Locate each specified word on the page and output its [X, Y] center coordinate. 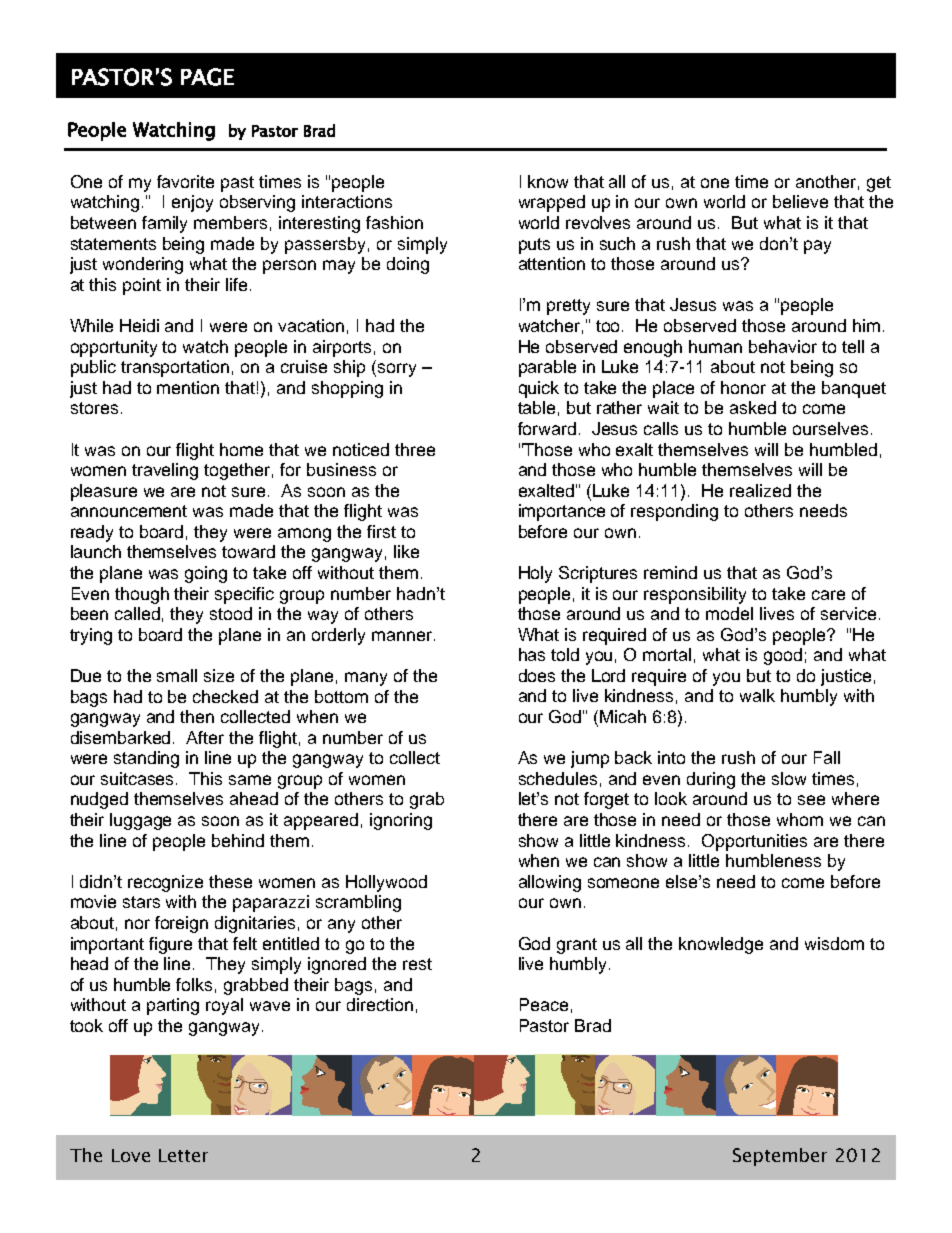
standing [146, 759]
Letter [183, 1155]
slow [789, 778]
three [415, 449]
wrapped [552, 203]
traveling [165, 471]
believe [800, 201]
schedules [558, 778]
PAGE [207, 77]
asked [753, 407]
